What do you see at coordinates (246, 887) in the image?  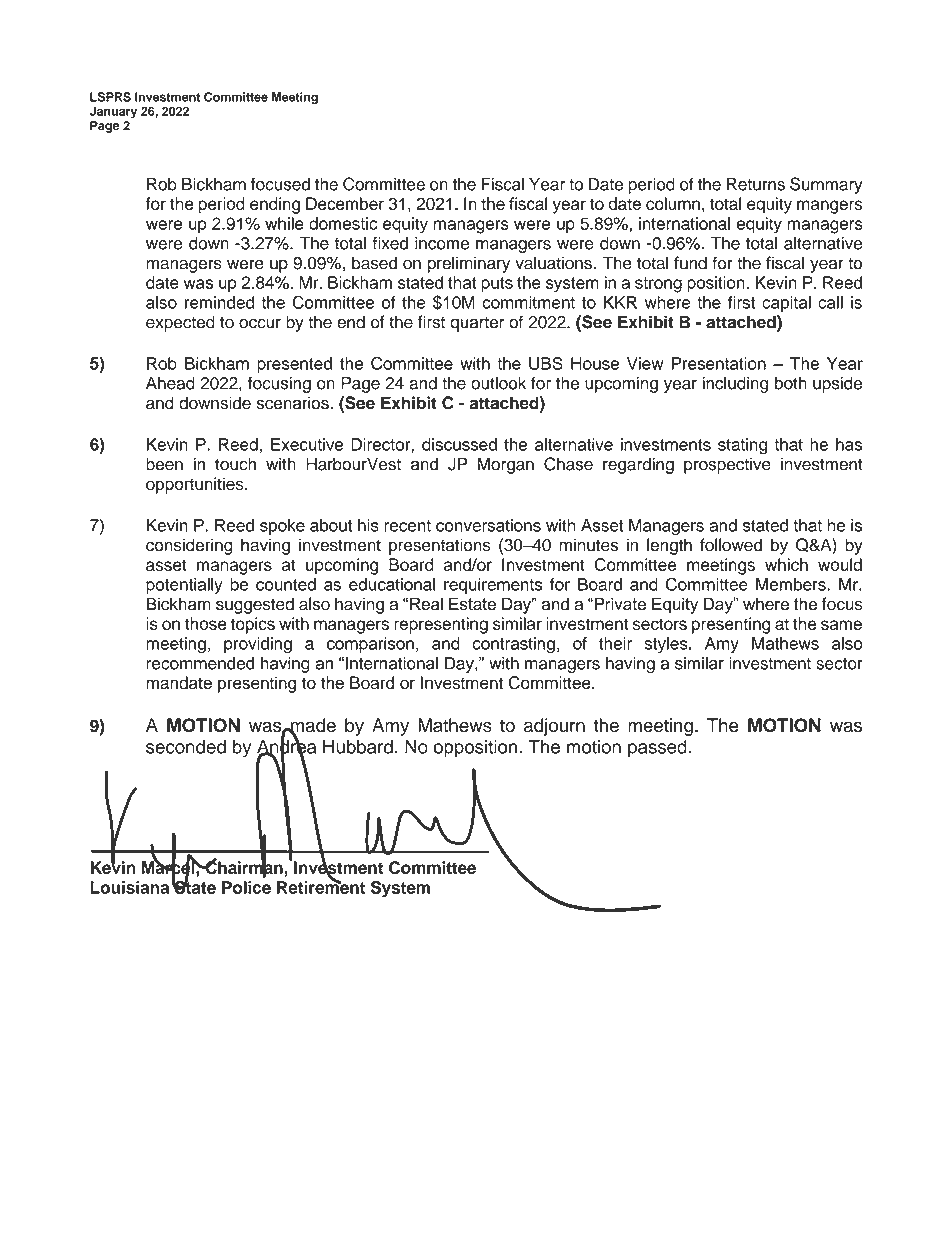 I see `Police` at bounding box center [246, 887].
